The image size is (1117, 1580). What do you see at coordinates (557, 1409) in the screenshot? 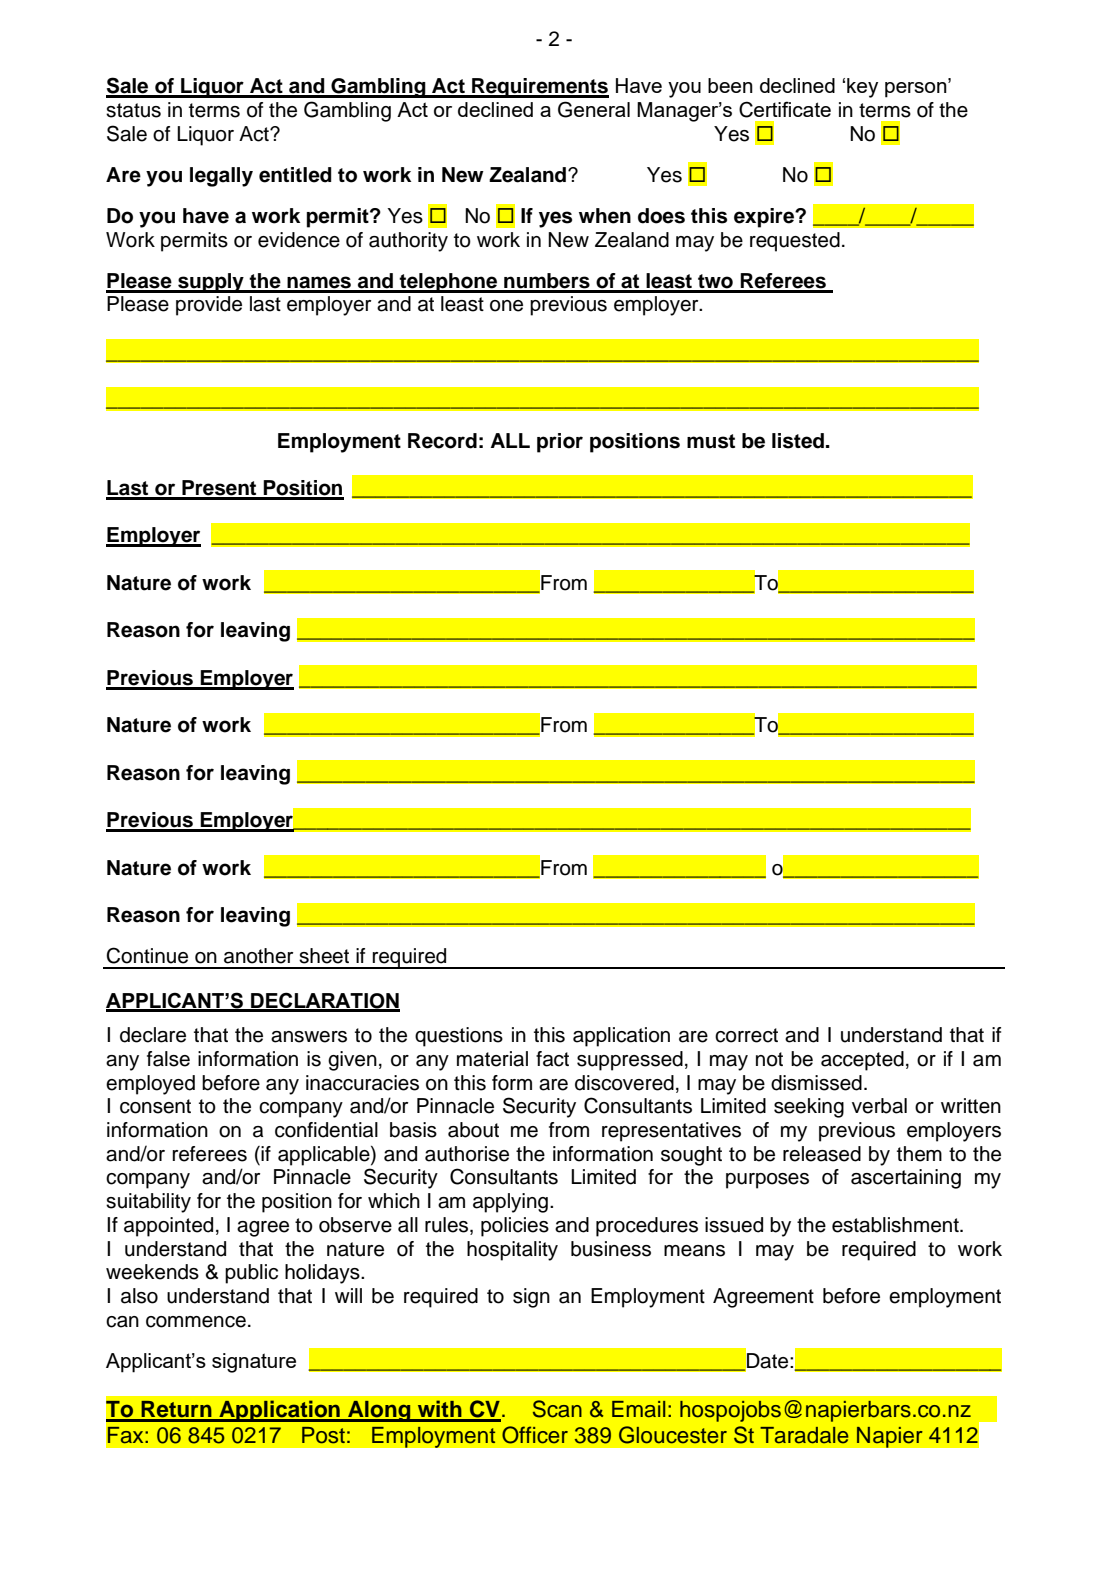
I see `Scan` at bounding box center [557, 1409].
